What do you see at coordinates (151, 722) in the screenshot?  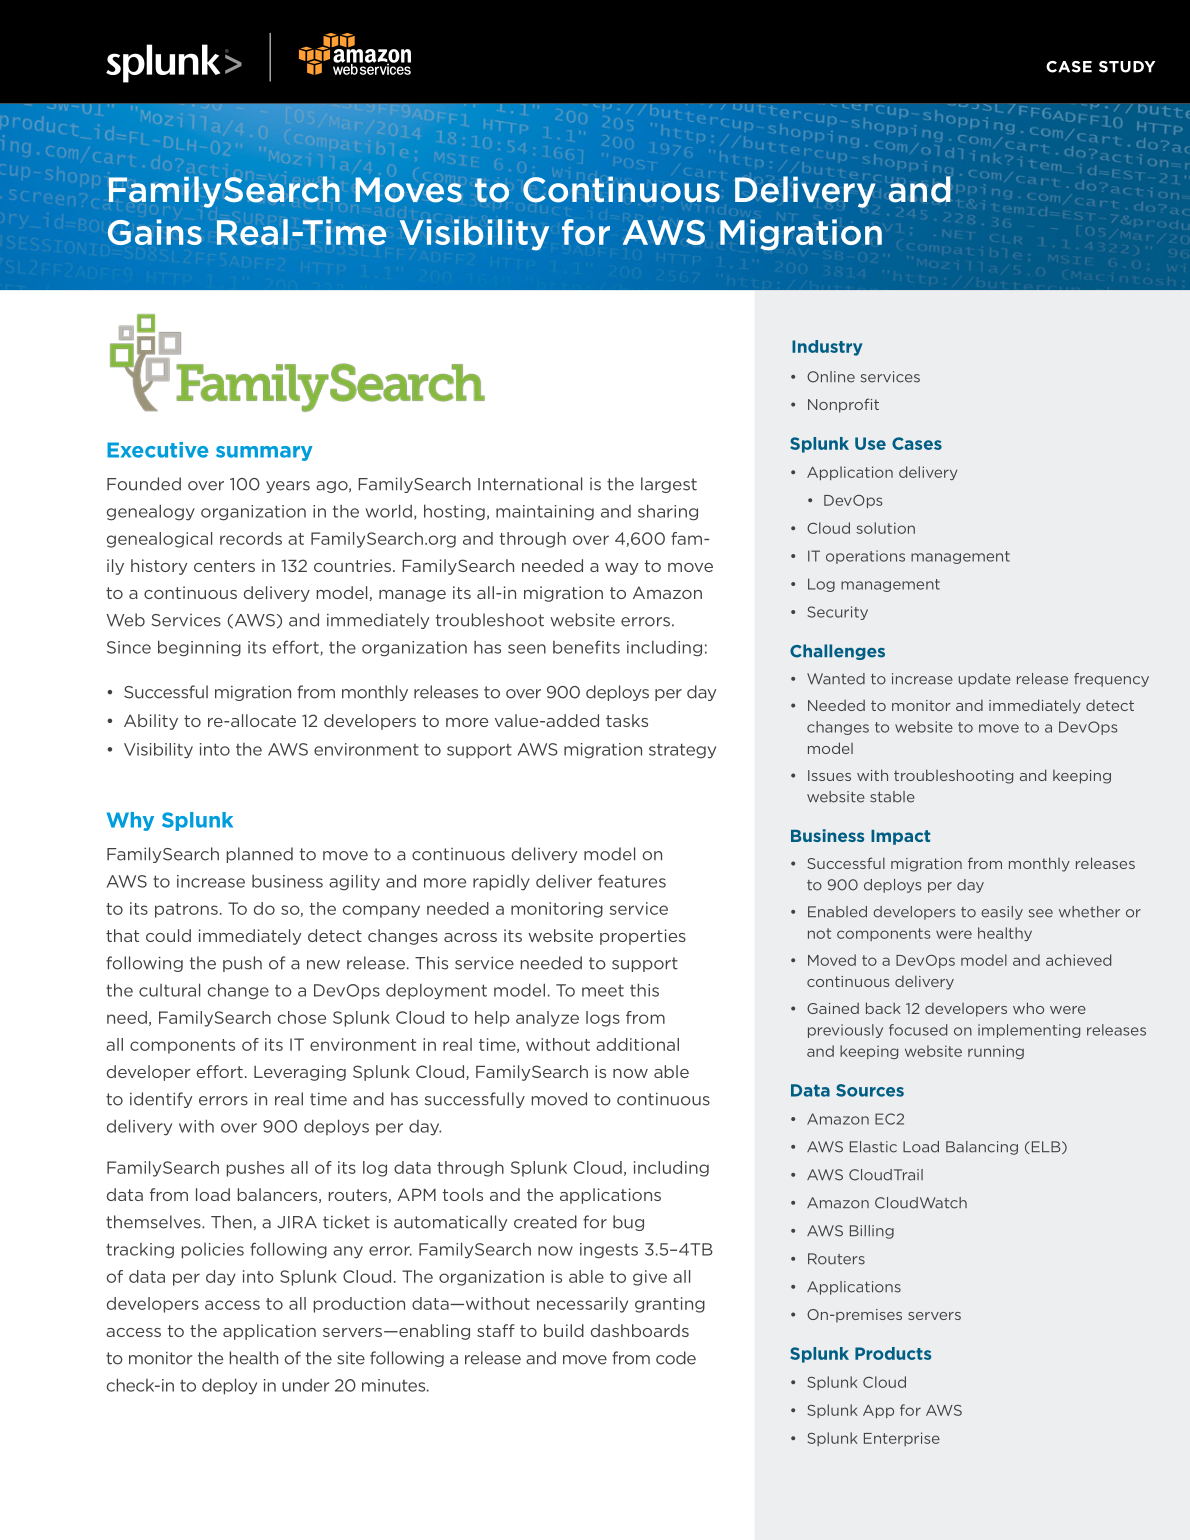 I see `Ability` at bounding box center [151, 722].
